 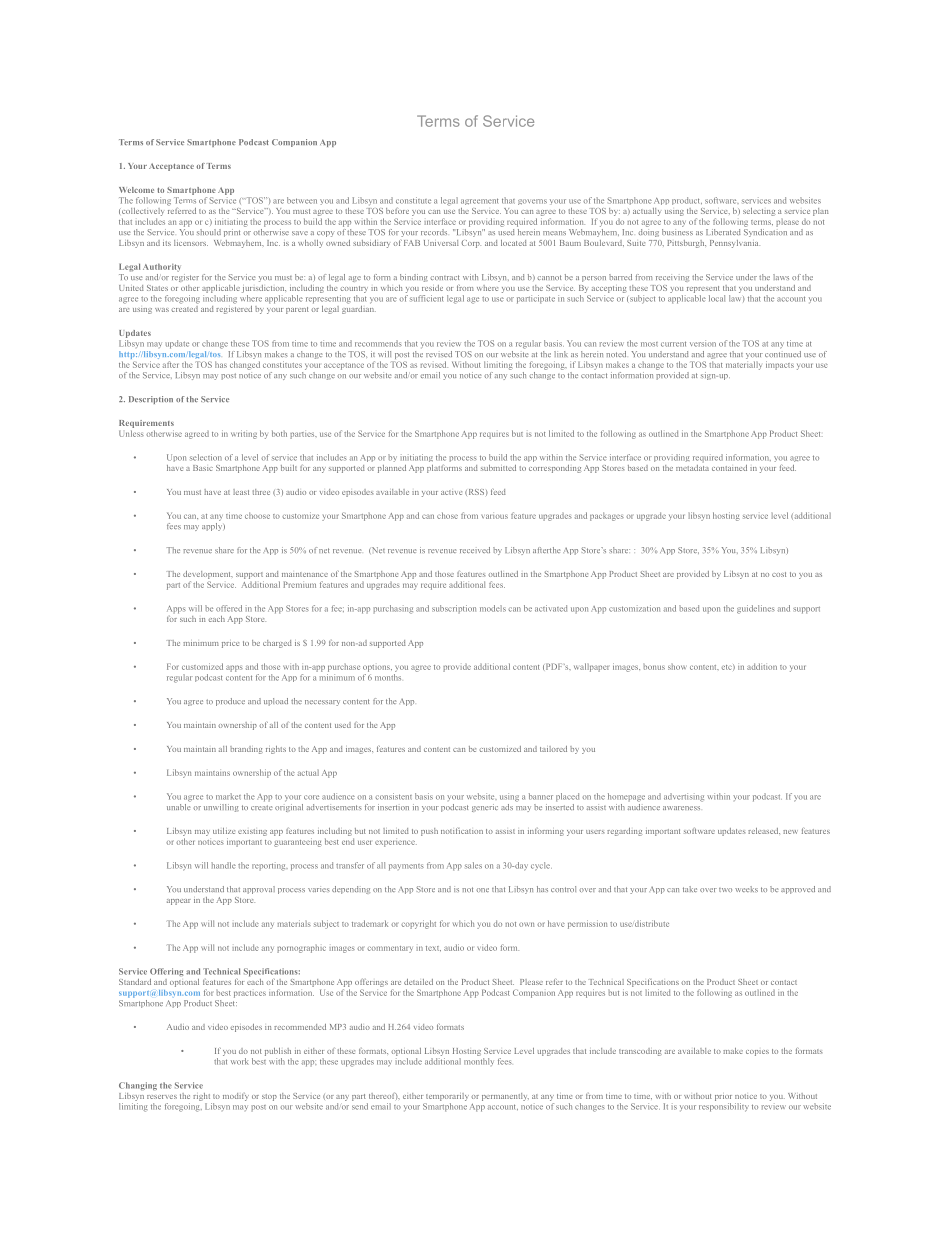 I want to click on subscription, so click(x=454, y=609).
